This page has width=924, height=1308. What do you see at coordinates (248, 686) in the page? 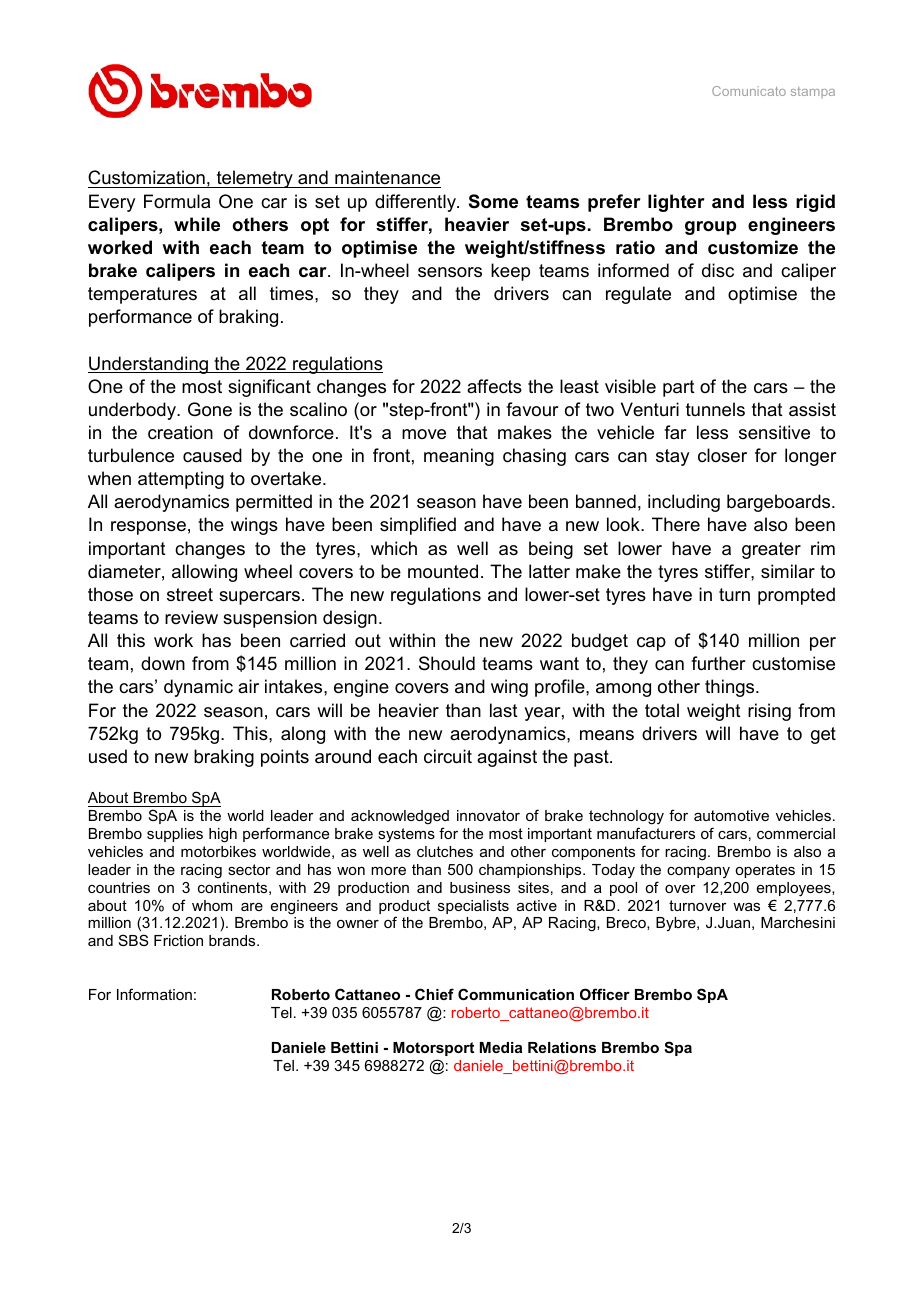
I see `air` at bounding box center [248, 686].
